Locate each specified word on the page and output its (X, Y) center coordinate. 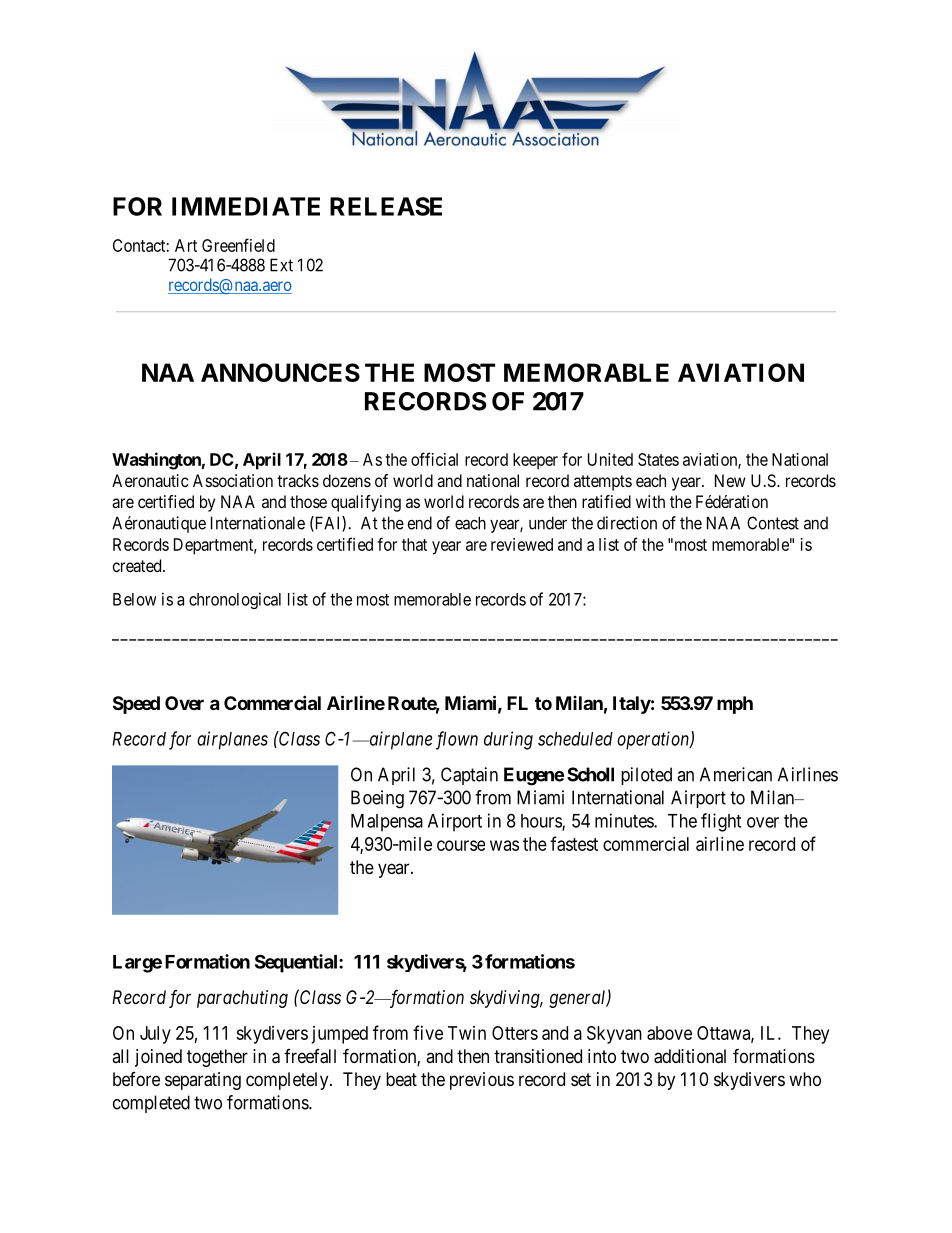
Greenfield (238, 245)
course (461, 845)
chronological (235, 600)
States (658, 459)
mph (735, 705)
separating (203, 1081)
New (730, 480)
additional (690, 1056)
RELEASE (386, 206)
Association (233, 480)
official (434, 459)
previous (482, 1081)
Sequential (297, 963)
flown (457, 740)
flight (721, 822)
